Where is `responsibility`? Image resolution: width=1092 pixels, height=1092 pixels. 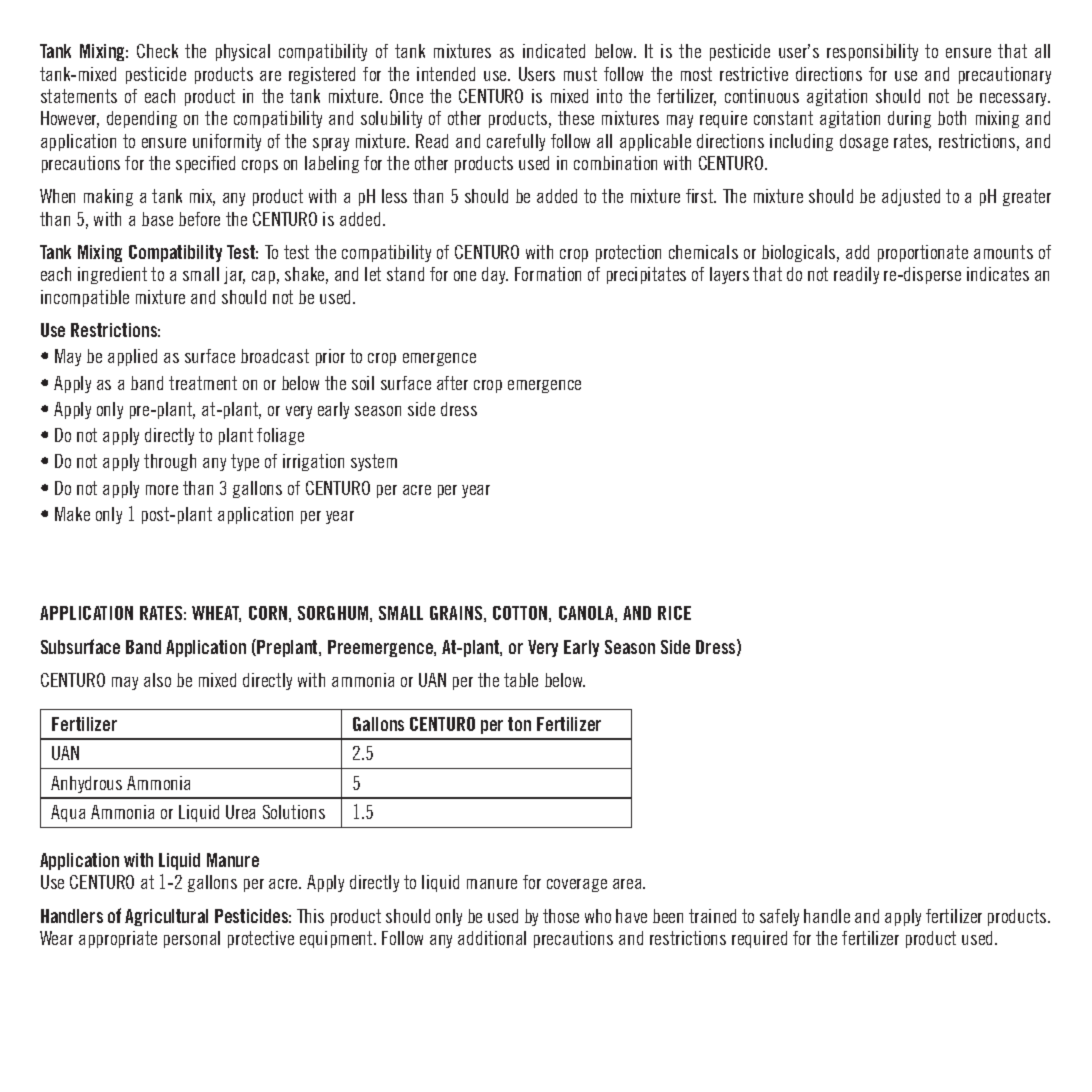 responsibility is located at coordinates (872, 52).
